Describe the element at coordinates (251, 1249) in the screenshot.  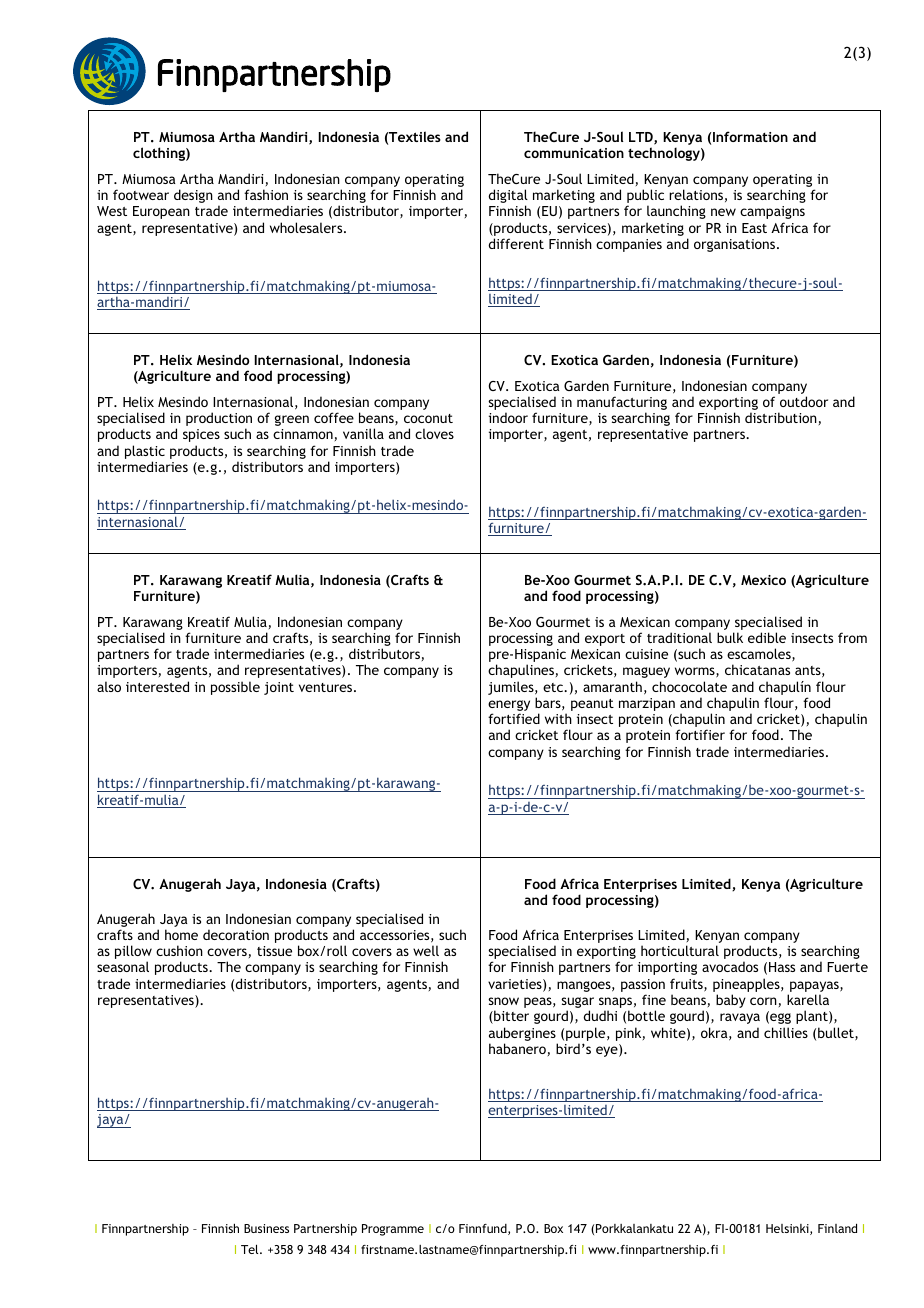
I see `Tel` at that location.
